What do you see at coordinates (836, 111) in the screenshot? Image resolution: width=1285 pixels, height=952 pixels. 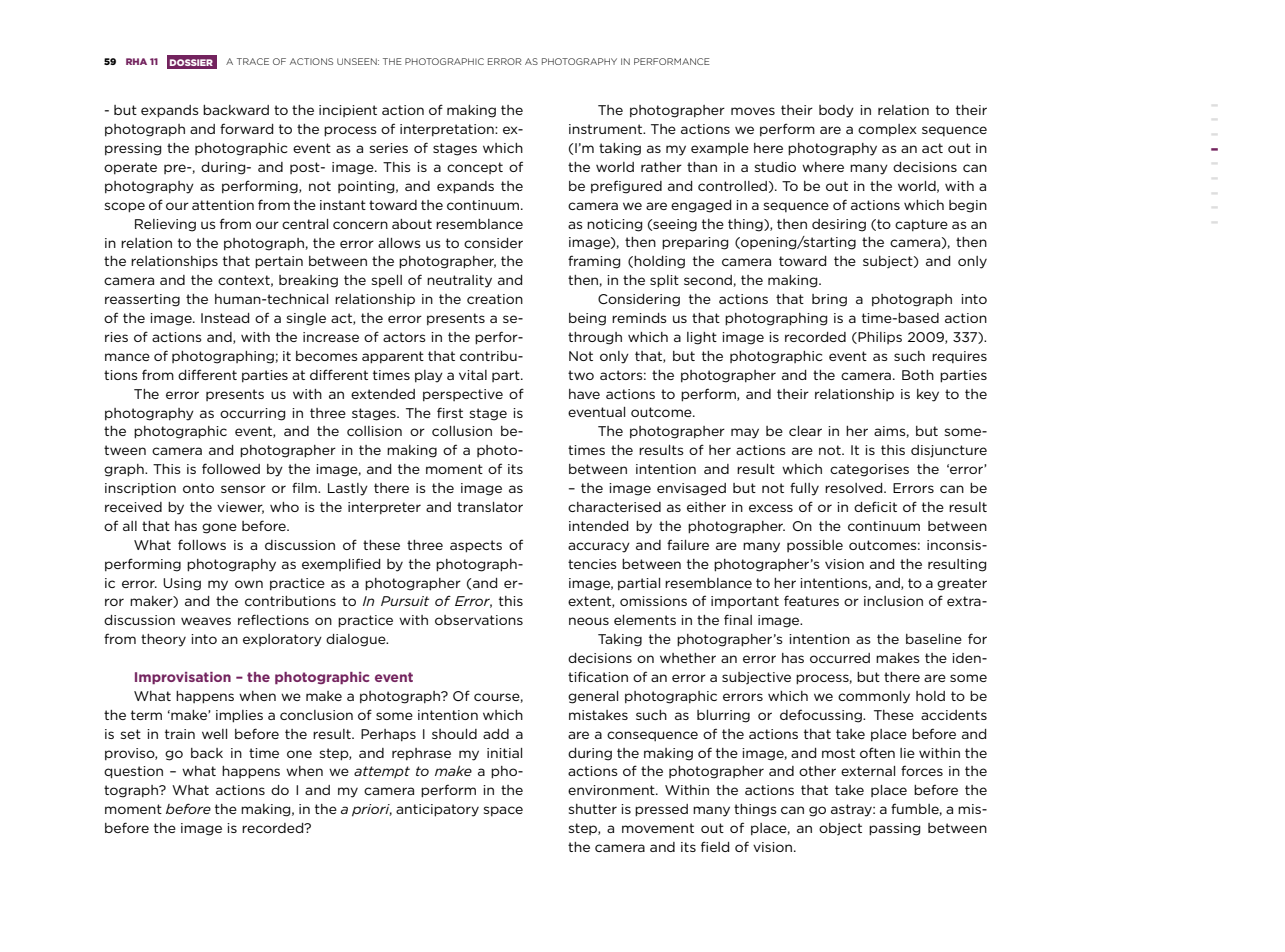 I see `body` at bounding box center [836, 111].
